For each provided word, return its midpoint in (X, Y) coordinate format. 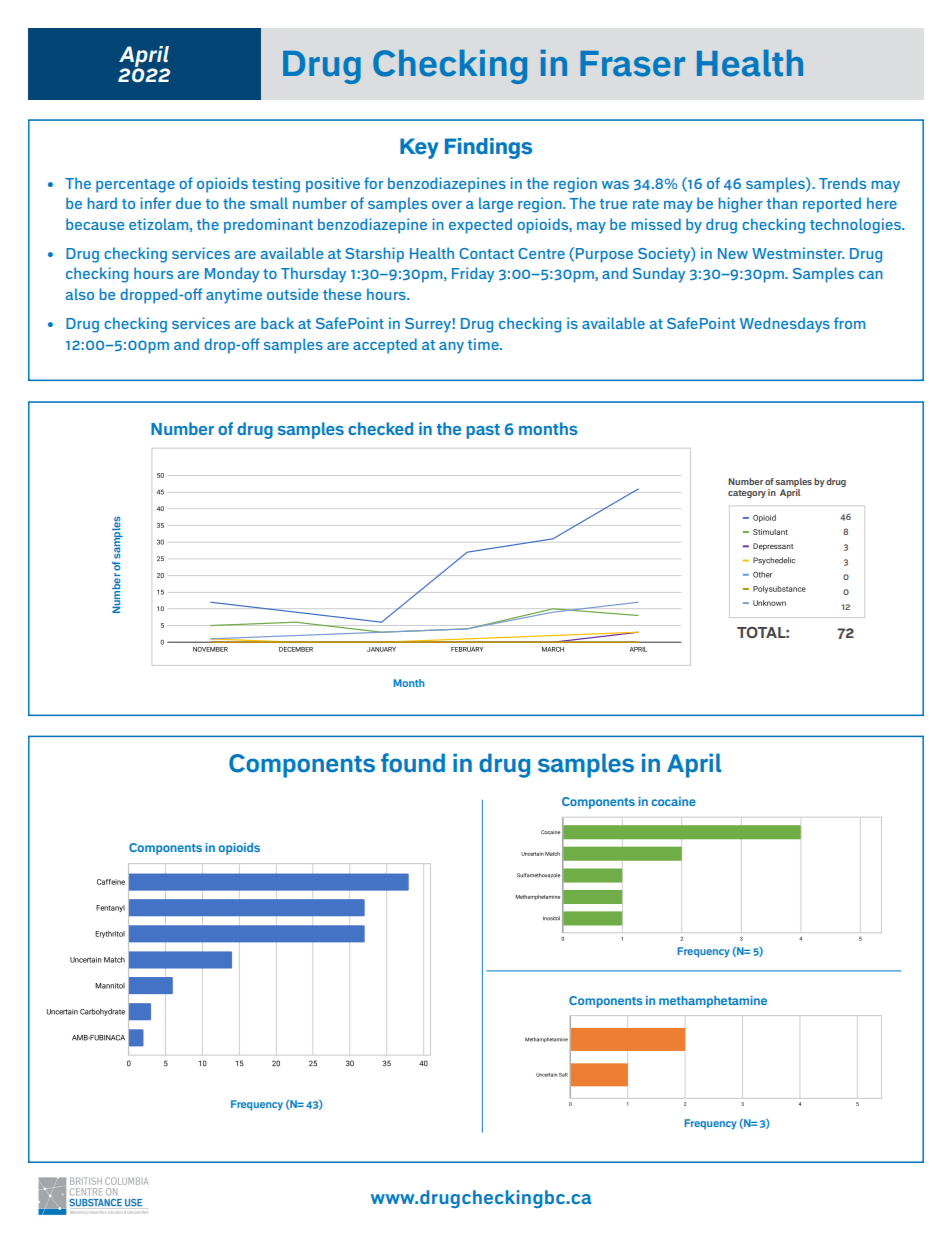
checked (380, 428)
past (483, 431)
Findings (488, 148)
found (413, 763)
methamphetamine (713, 1002)
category (747, 494)
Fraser (632, 64)
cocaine (674, 801)
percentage (135, 186)
